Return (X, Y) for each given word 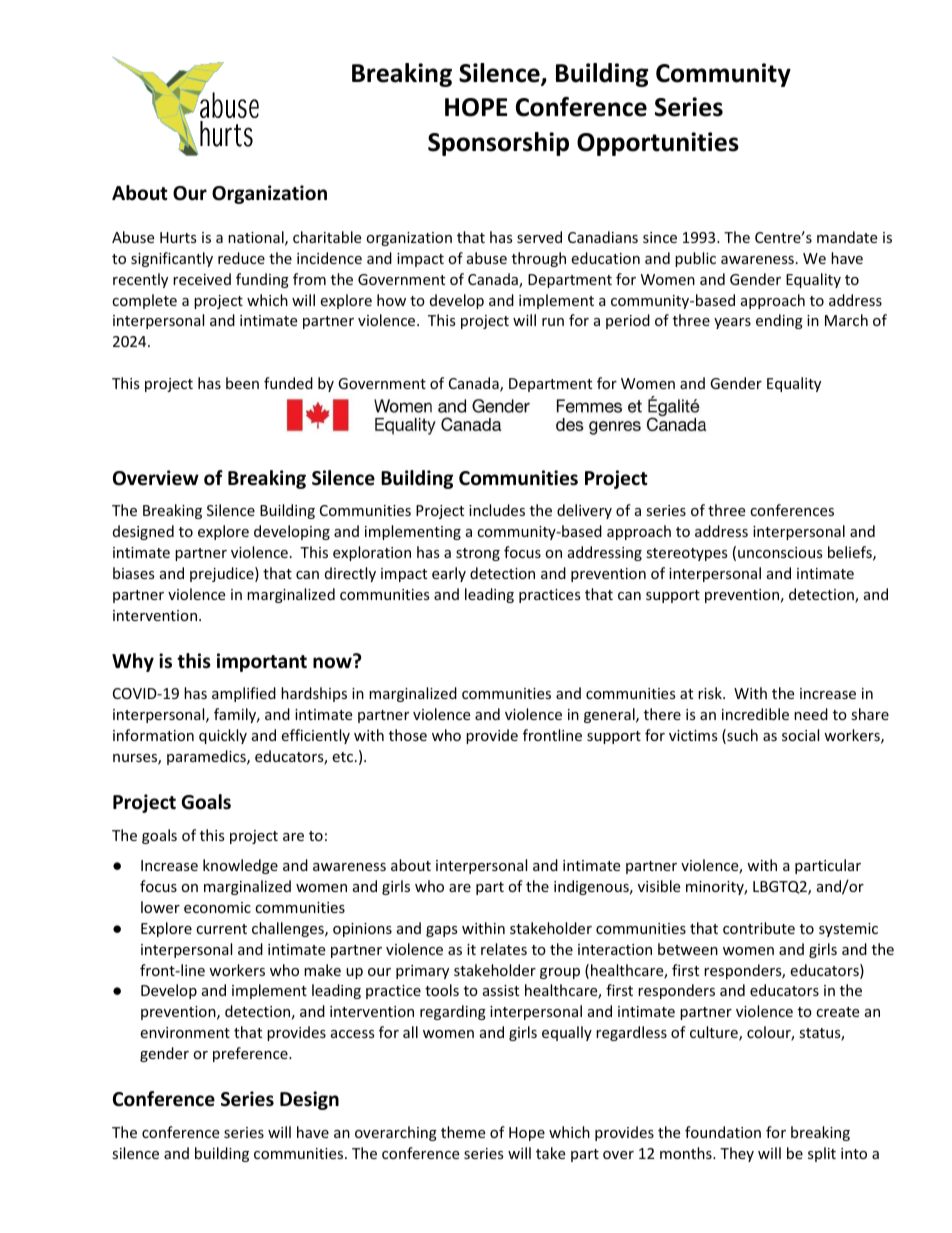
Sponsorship (498, 144)
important (262, 662)
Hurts (178, 237)
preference (251, 1054)
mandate (847, 237)
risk (711, 693)
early (449, 574)
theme (463, 1132)
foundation (723, 1132)
